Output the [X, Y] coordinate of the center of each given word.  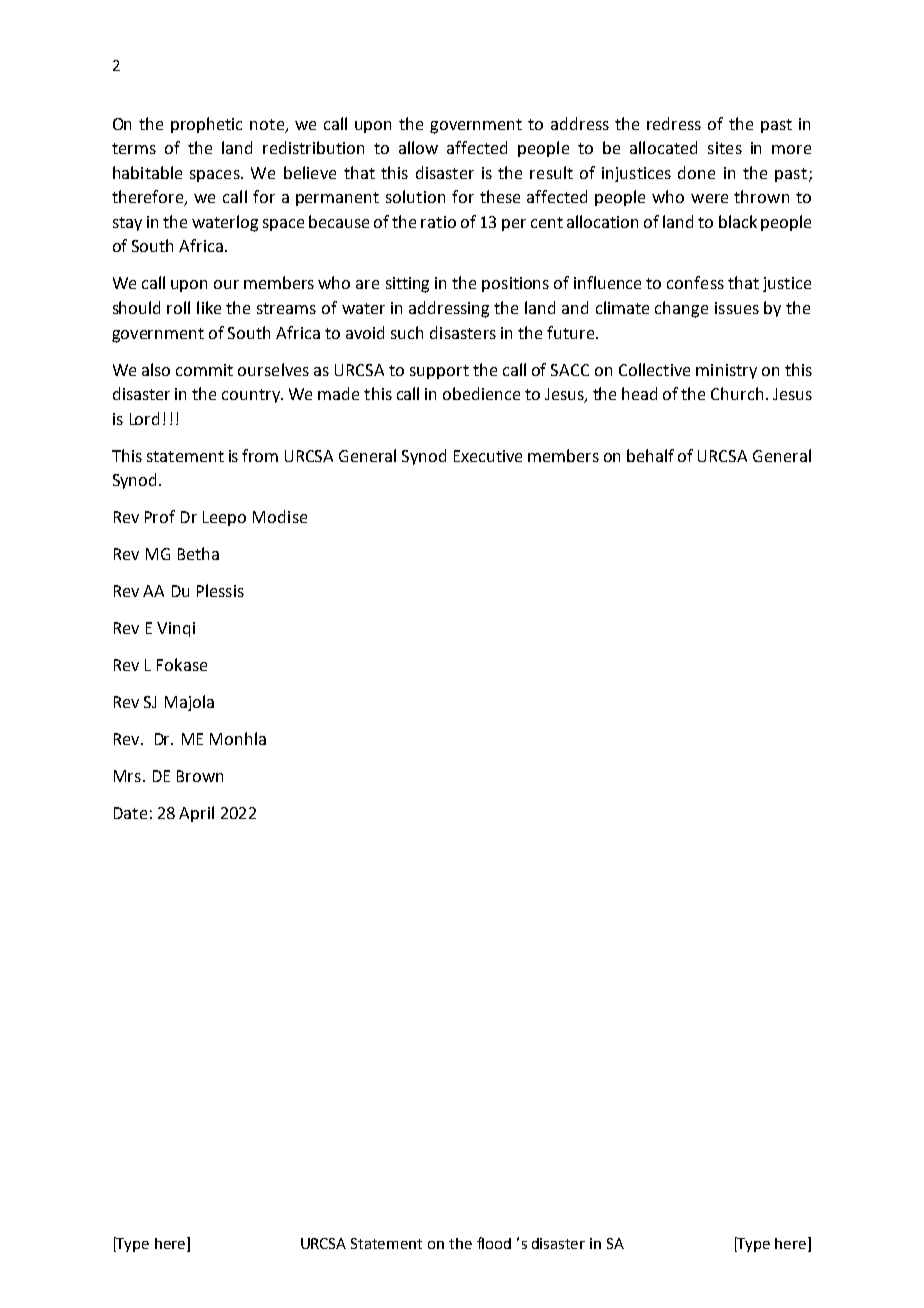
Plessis [220, 590]
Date [130, 813]
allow [418, 147]
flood [494, 1243]
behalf [650, 455]
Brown [200, 776]
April [196, 814]
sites [725, 148]
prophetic [206, 125]
